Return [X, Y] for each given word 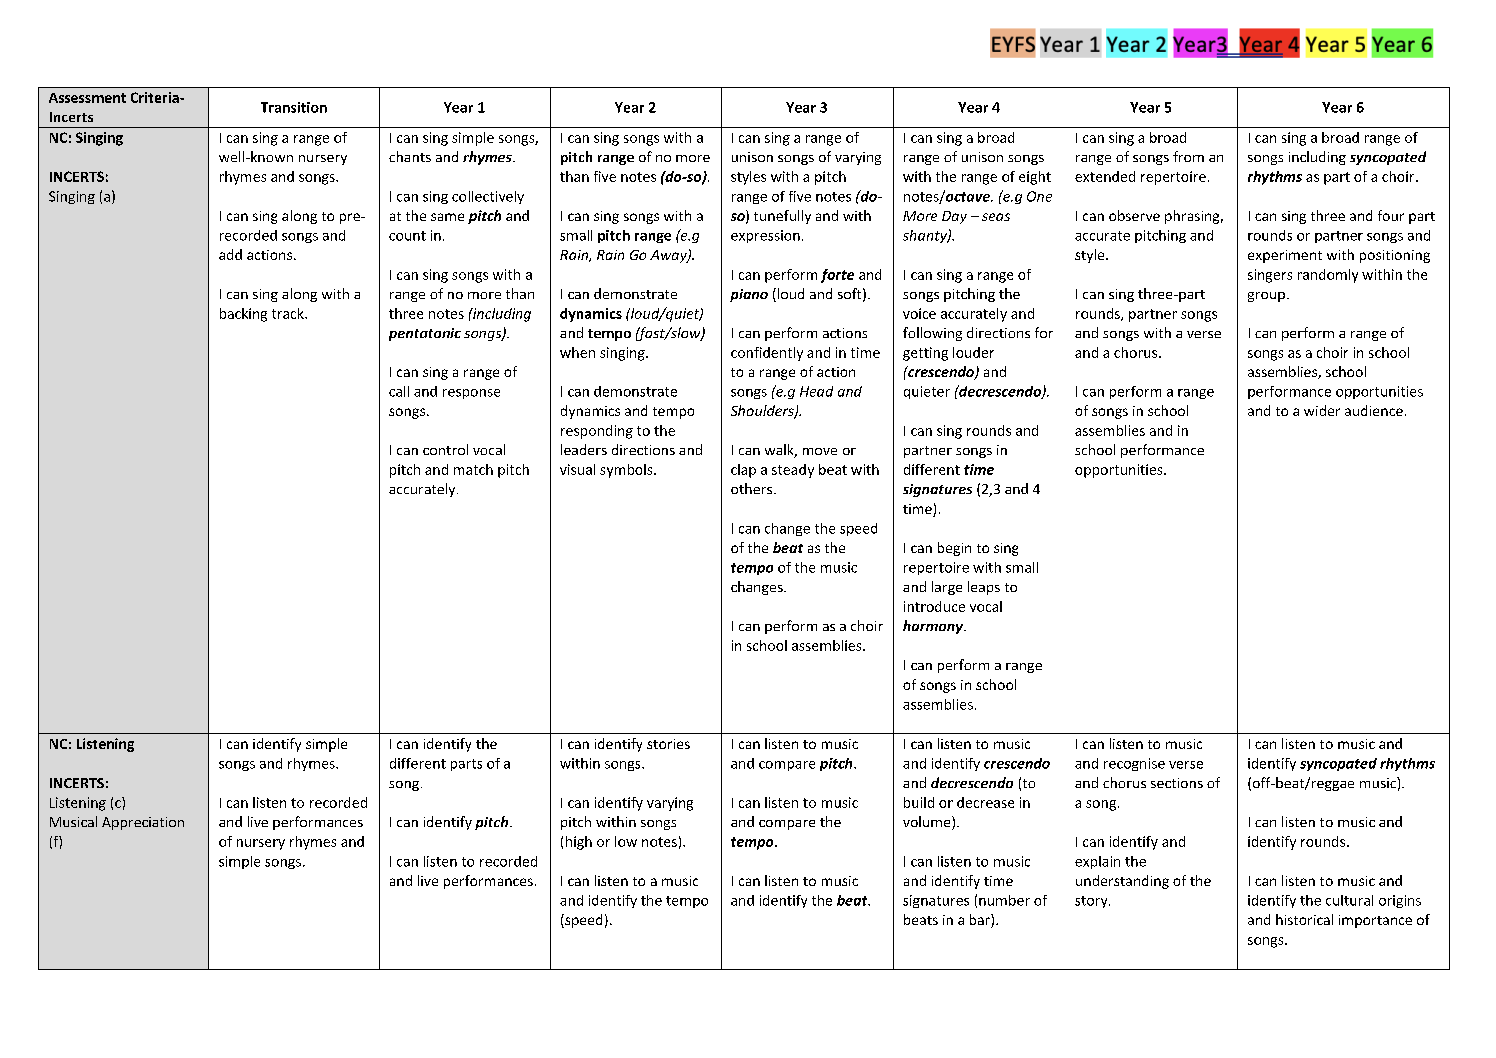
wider [1322, 410]
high [579, 843]
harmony [934, 627]
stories [668, 744]
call [399, 391]
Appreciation [143, 823]
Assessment [87, 98]
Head [816, 391]
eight [1035, 178]
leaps [984, 588]
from [1188, 156]
